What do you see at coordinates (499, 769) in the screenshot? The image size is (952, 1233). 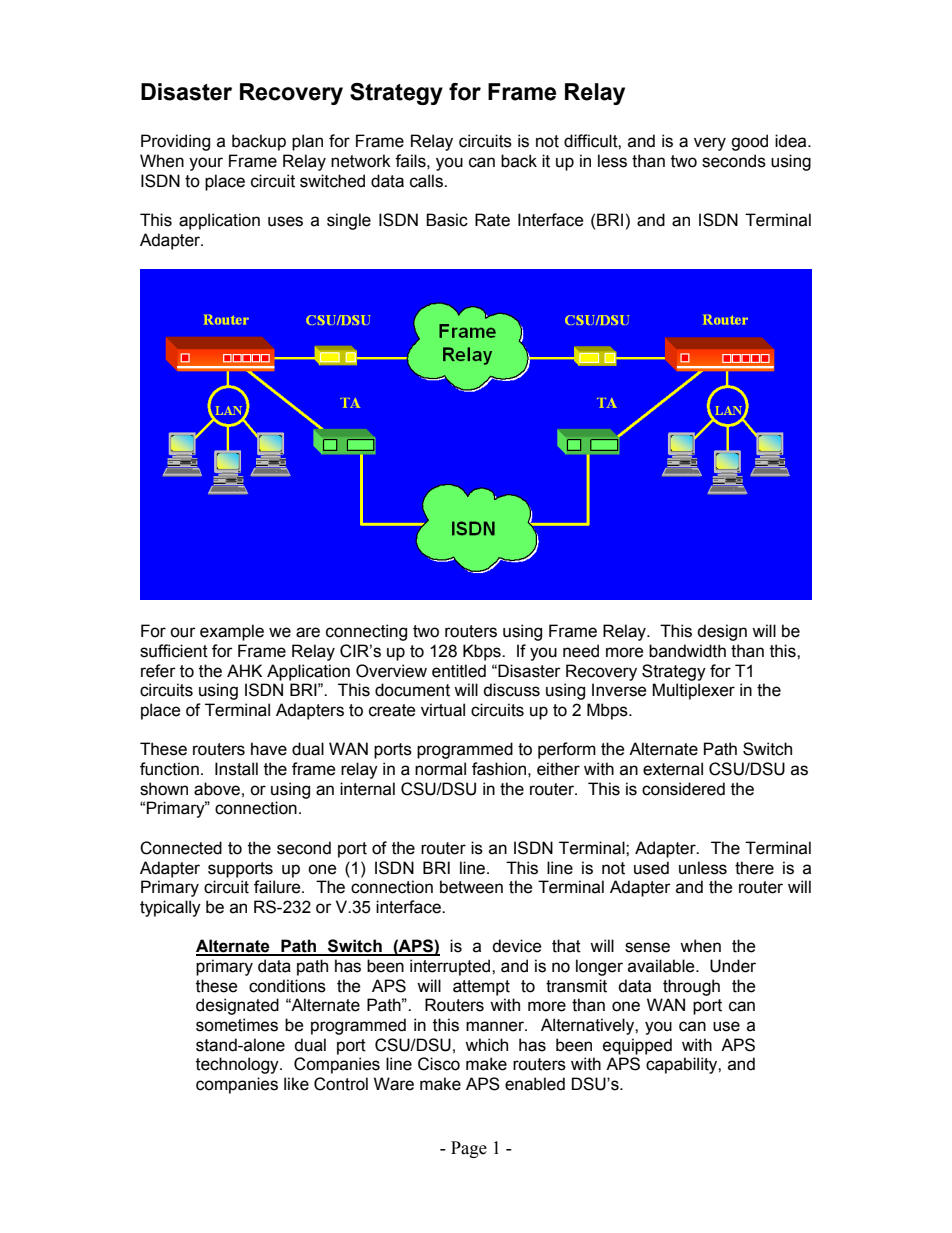 I see `fashion` at bounding box center [499, 769].
